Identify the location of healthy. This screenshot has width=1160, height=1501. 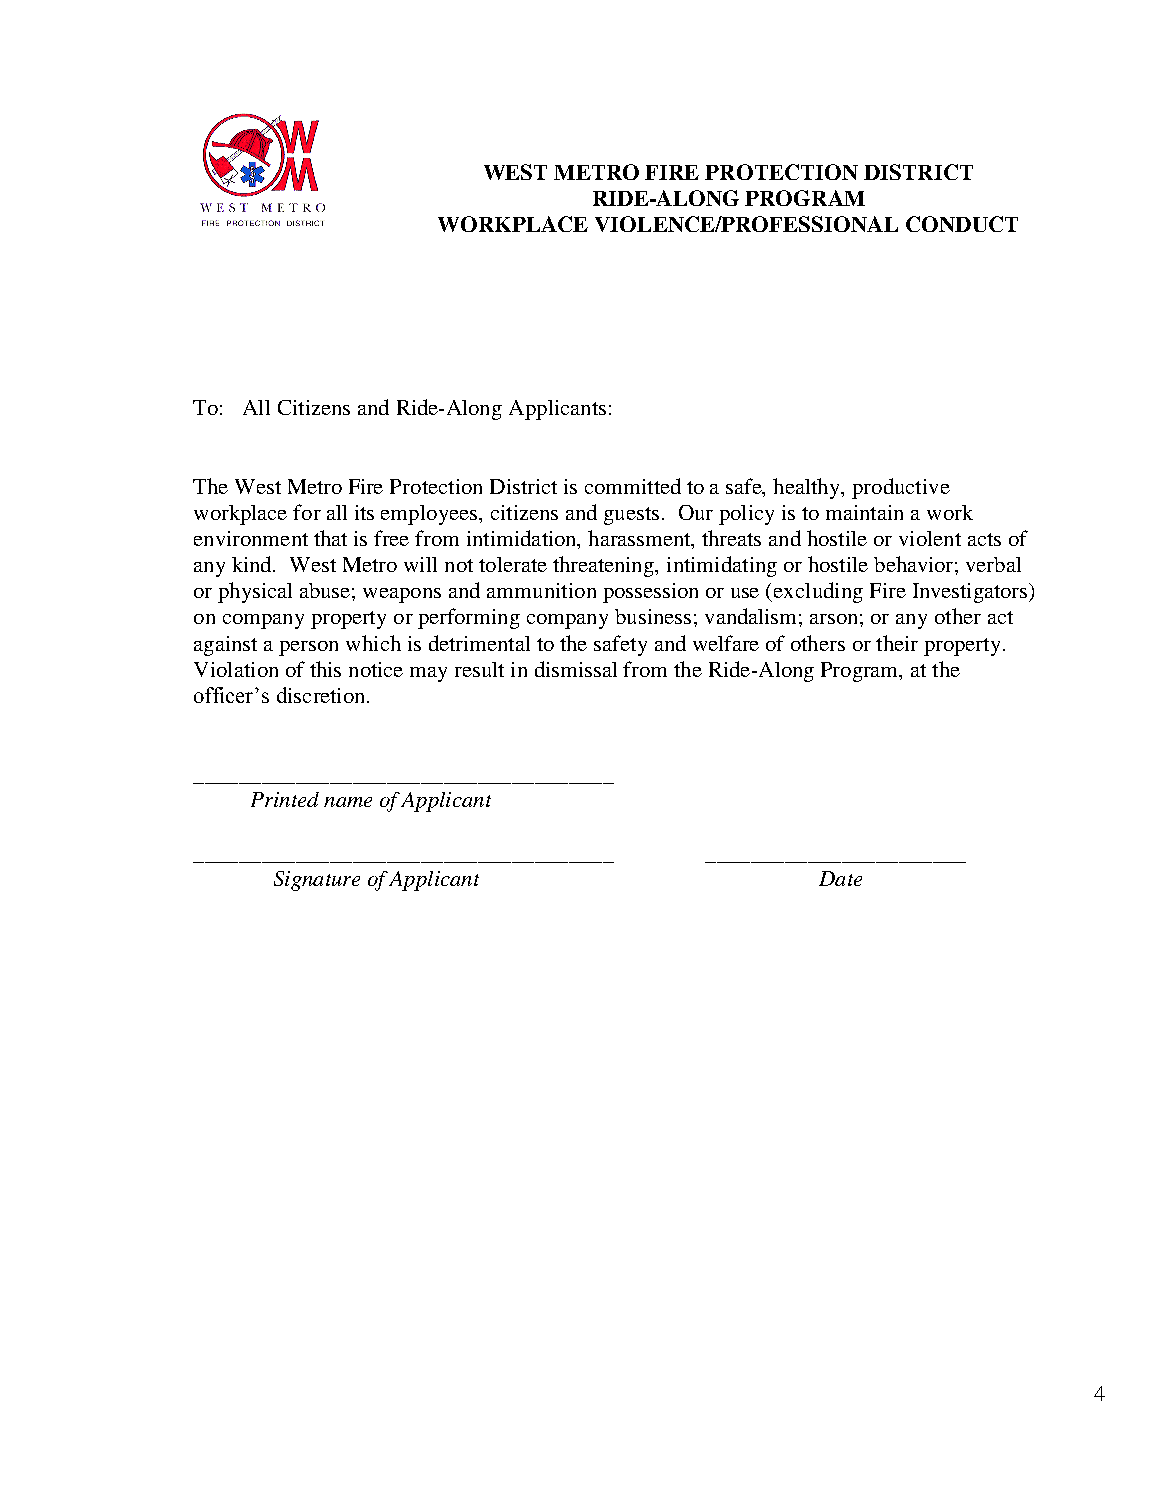
(808, 488).
